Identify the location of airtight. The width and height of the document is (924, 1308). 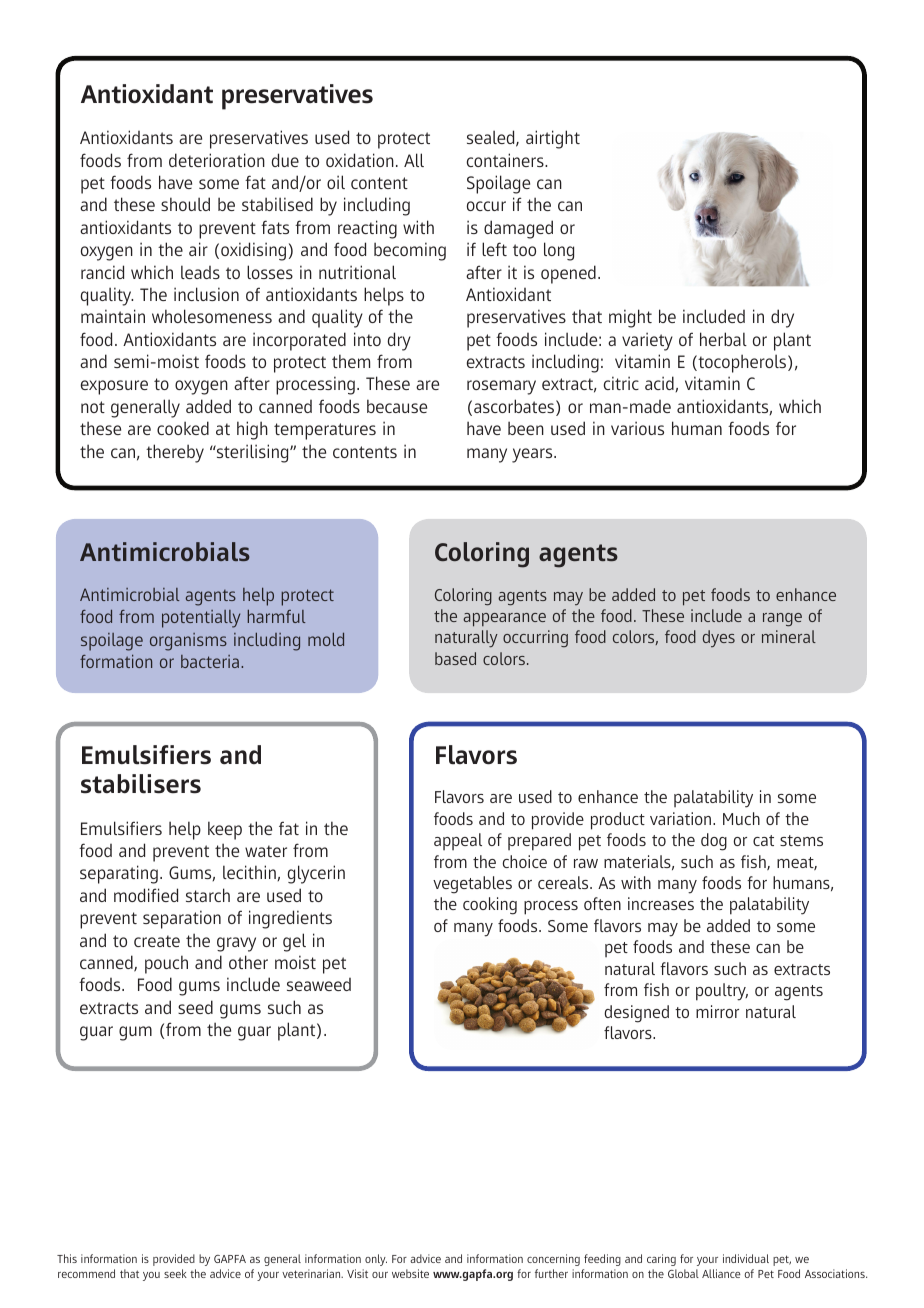
(553, 139).
